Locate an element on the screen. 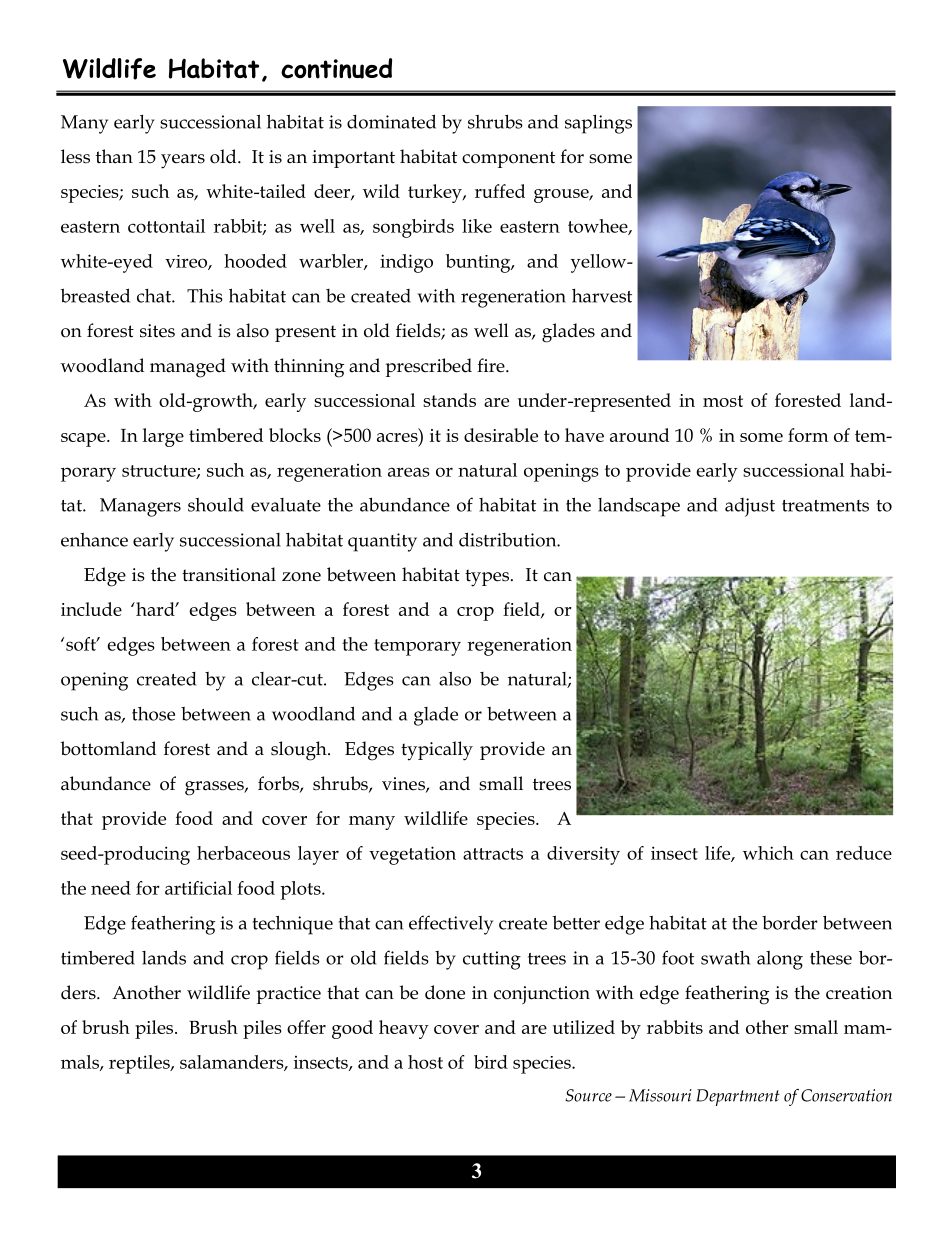  which is located at coordinates (768, 853).
